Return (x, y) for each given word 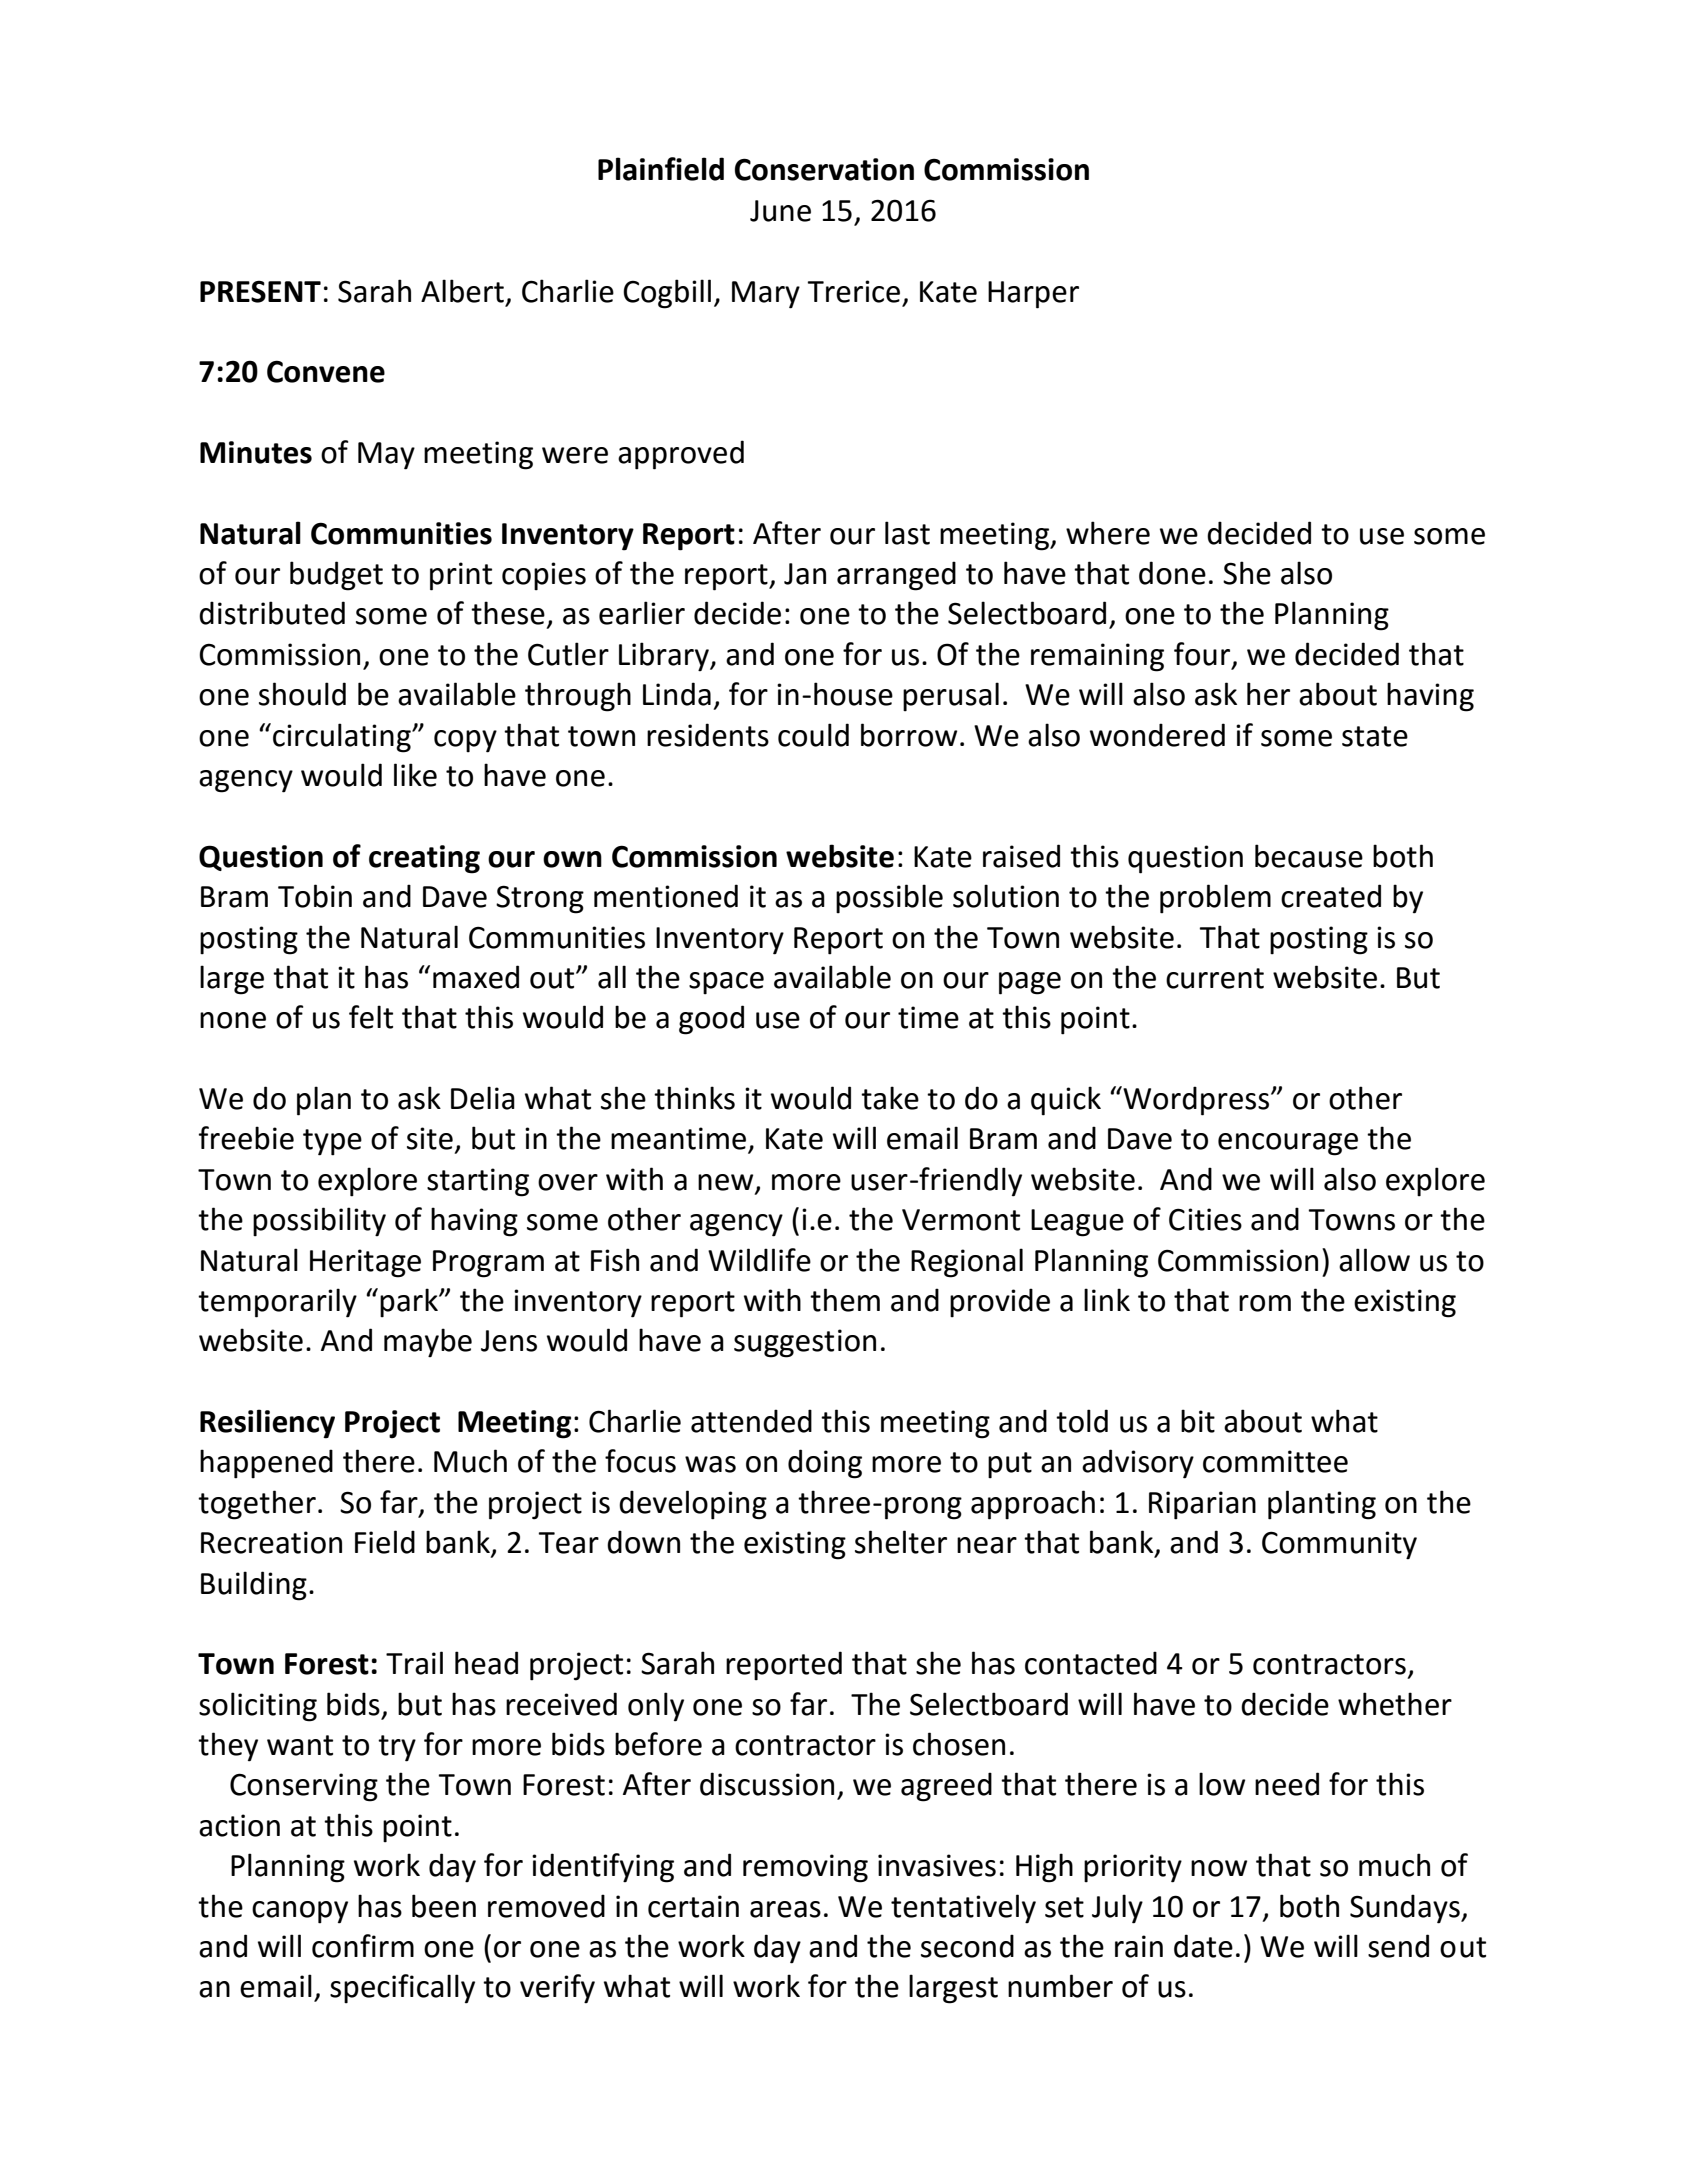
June (780, 211)
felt (371, 1017)
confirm (363, 1946)
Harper (1033, 295)
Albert (462, 291)
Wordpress (1196, 1101)
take (890, 1098)
